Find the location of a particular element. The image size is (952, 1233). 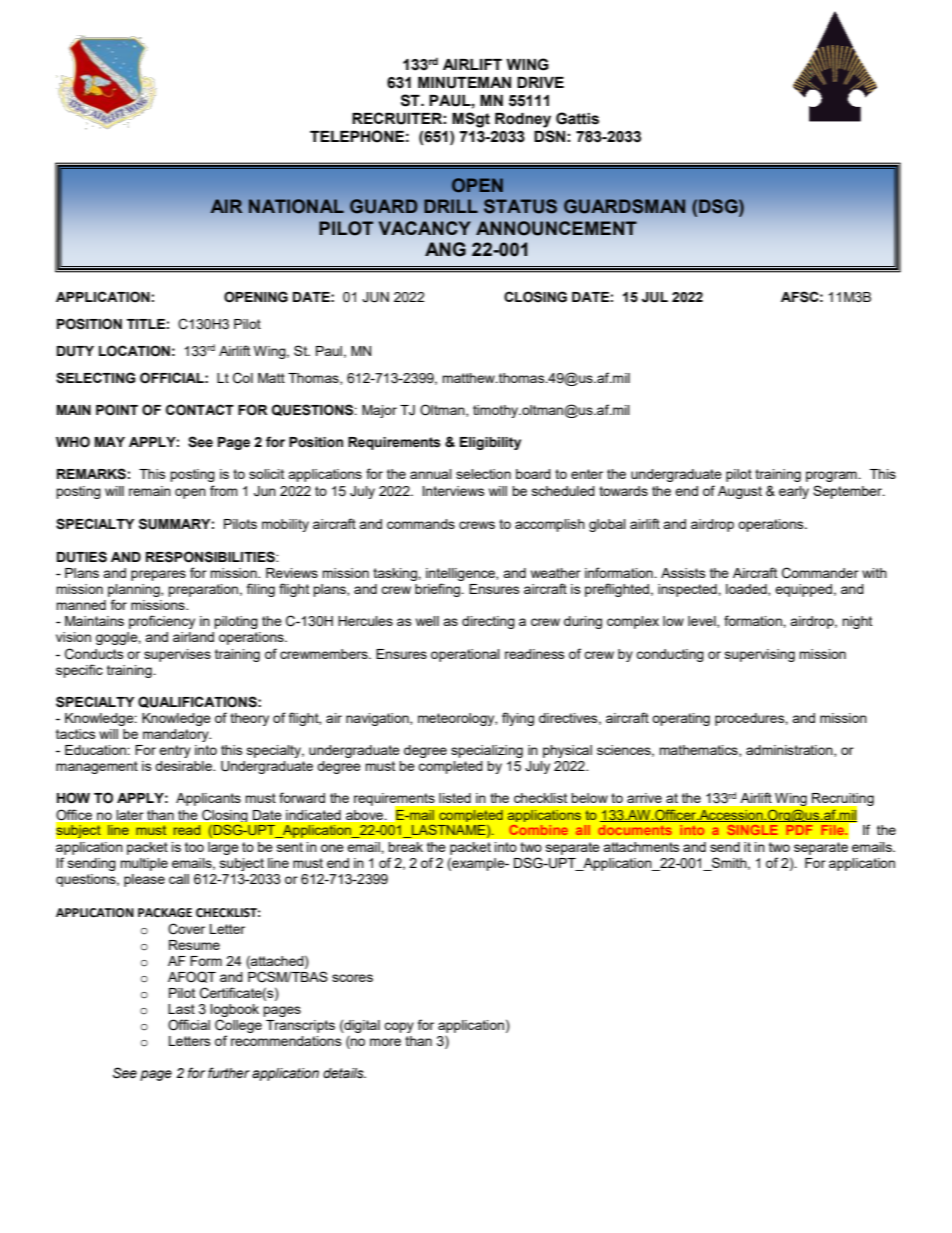

Rodney is located at coordinates (523, 120).
